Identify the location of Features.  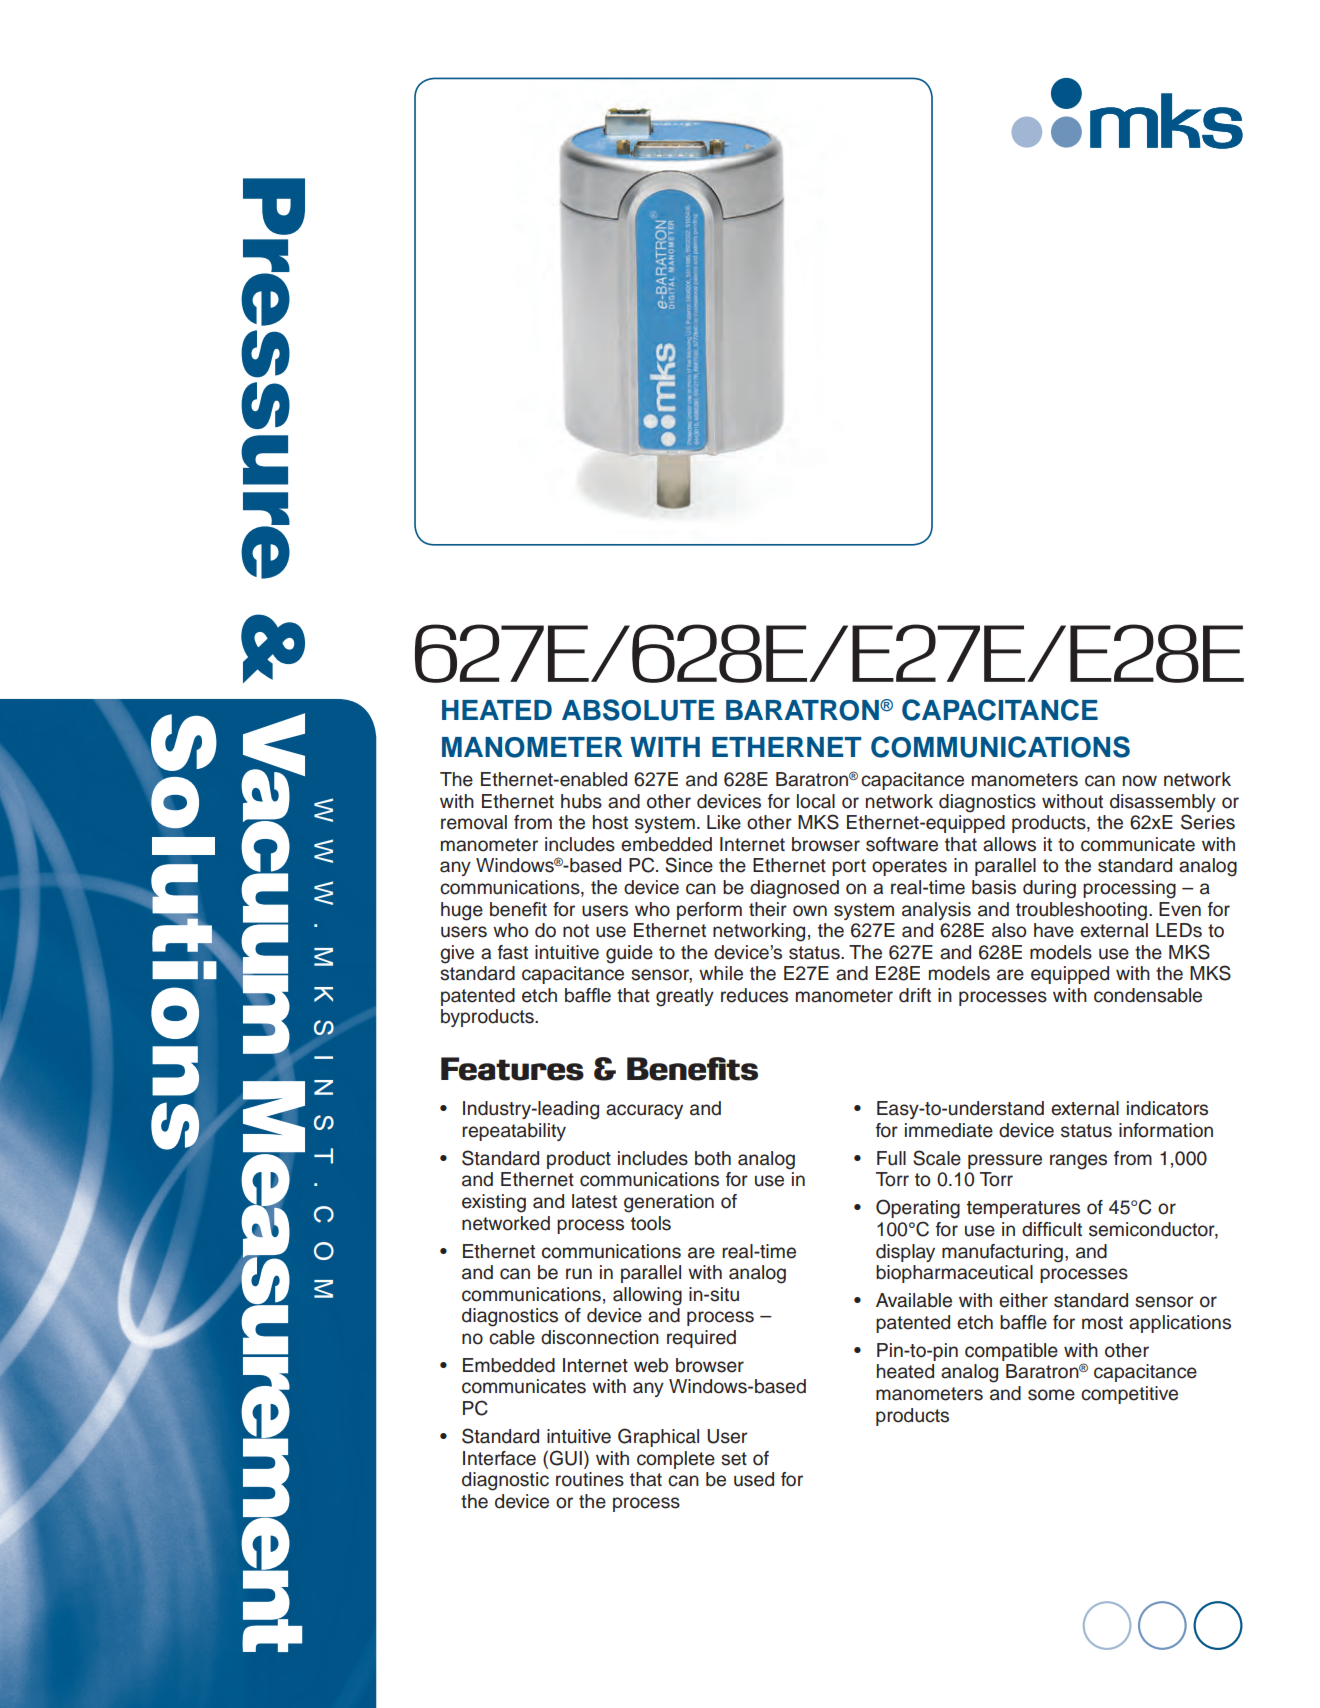
(512, 1069).
